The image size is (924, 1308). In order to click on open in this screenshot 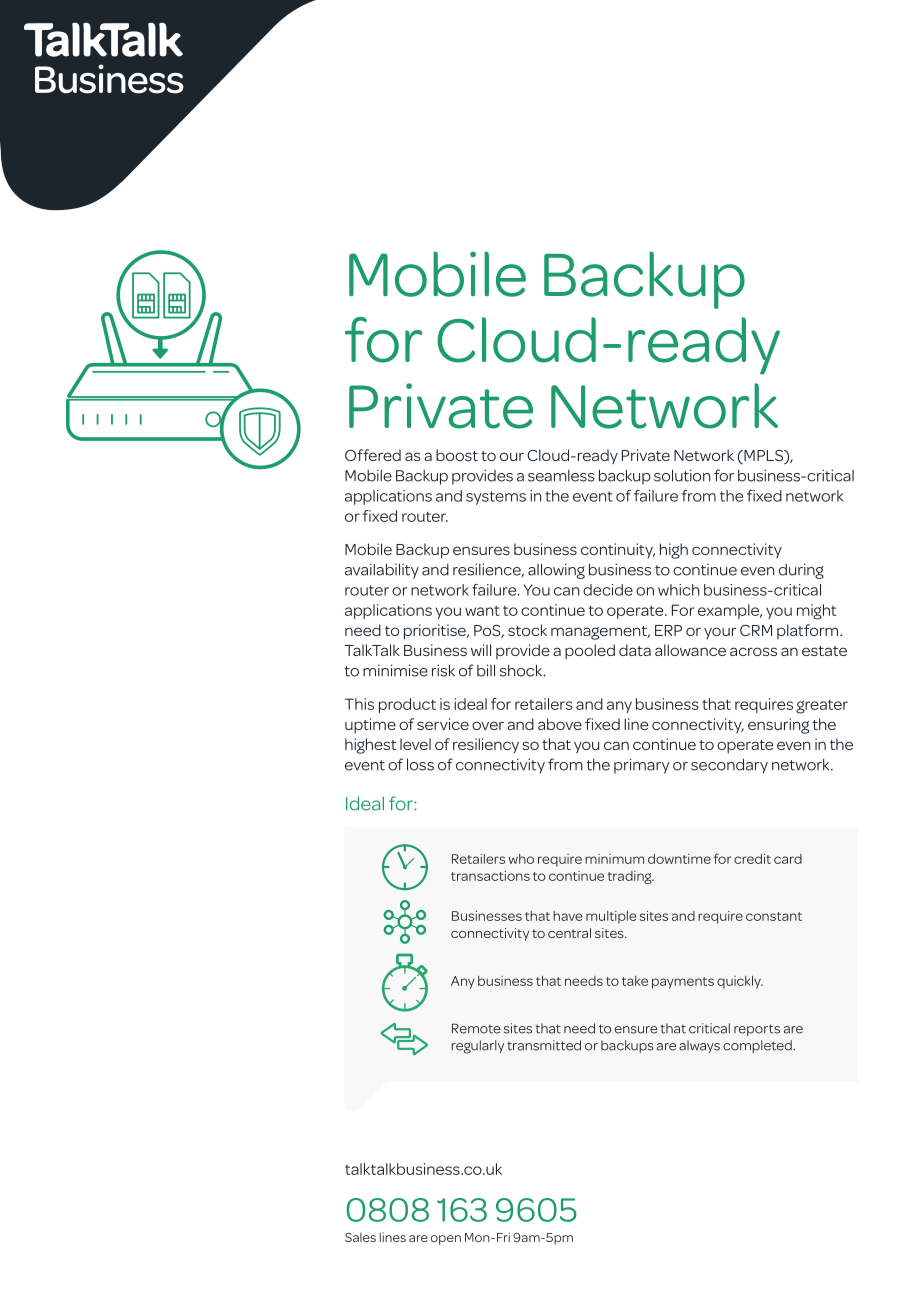, I will do `click(446, 1240)`.
